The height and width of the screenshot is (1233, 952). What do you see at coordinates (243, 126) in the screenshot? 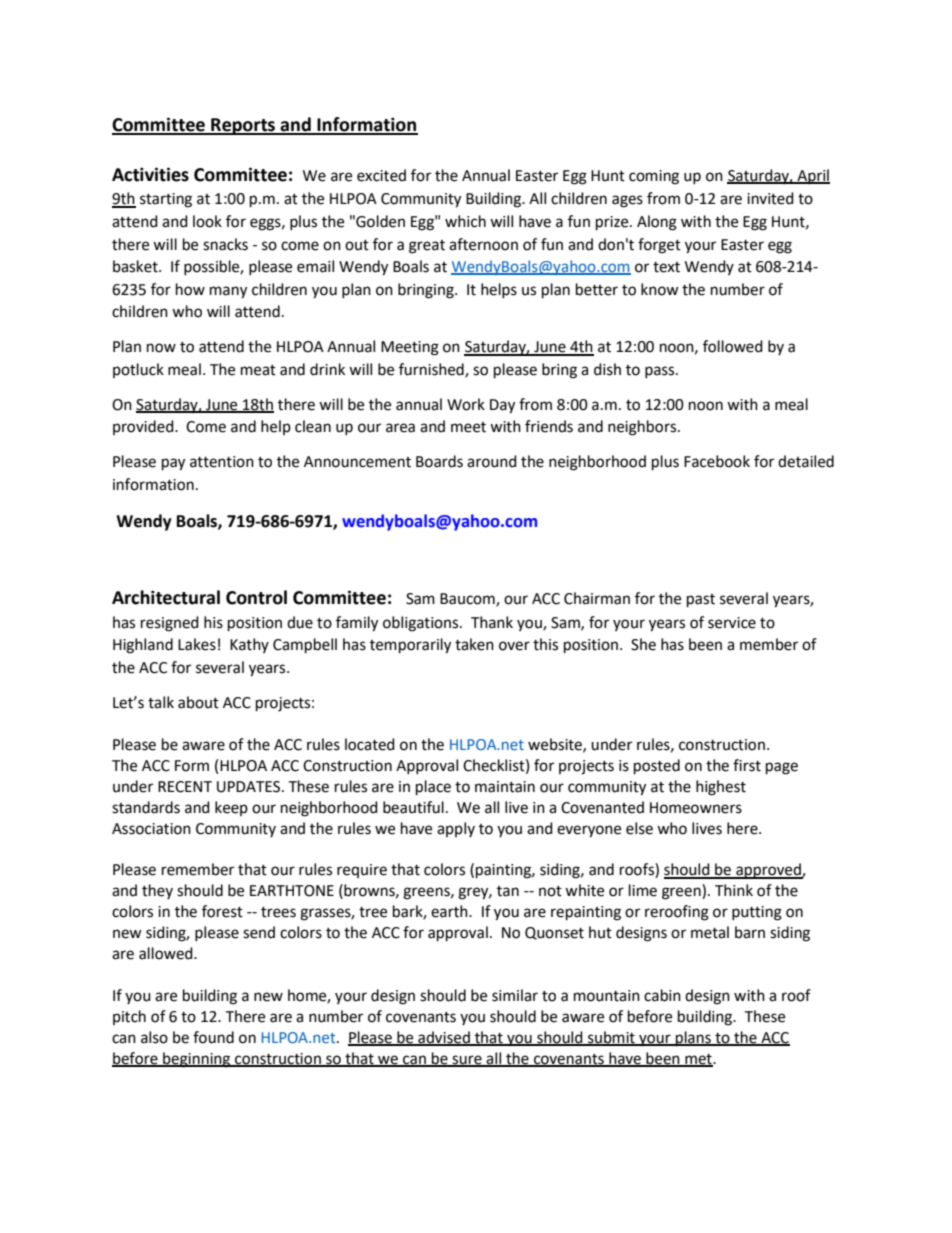
I see `Reports` at bounding box center [243, 126].
